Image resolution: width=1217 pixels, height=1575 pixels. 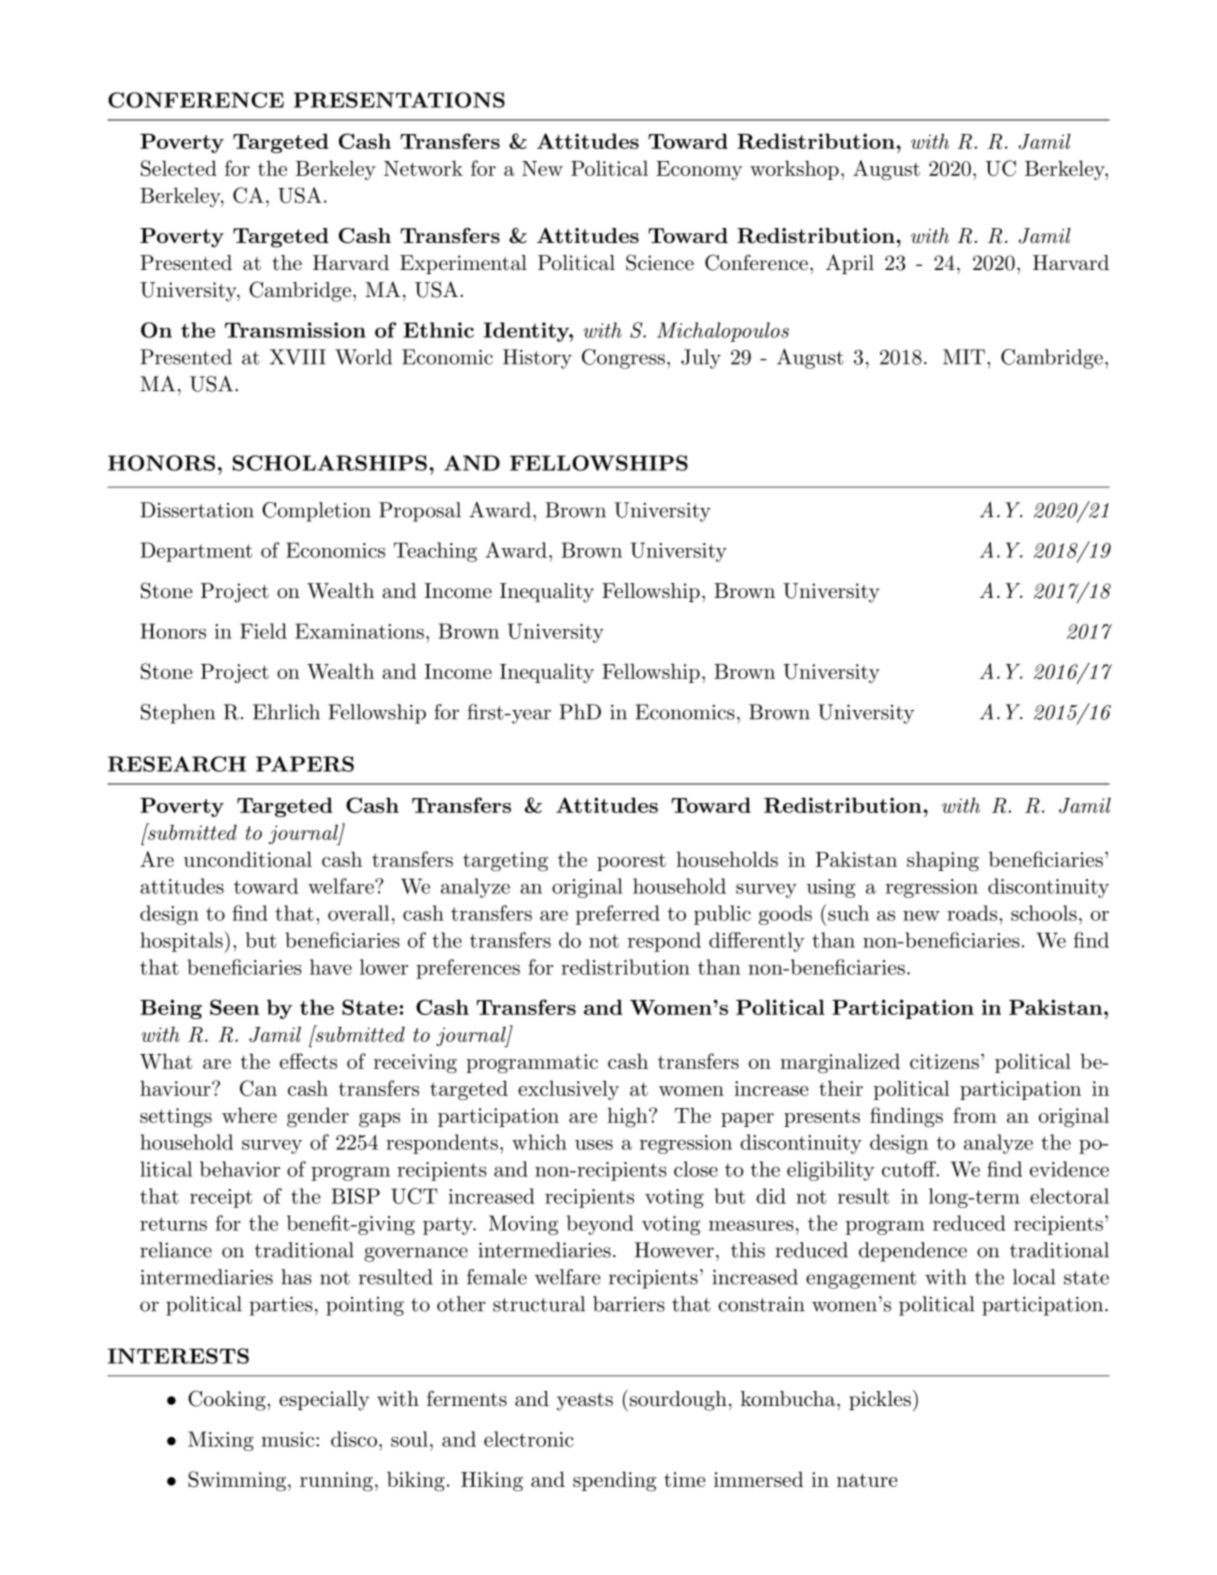 I want to click on Economy, so click(x=699, y=170).
